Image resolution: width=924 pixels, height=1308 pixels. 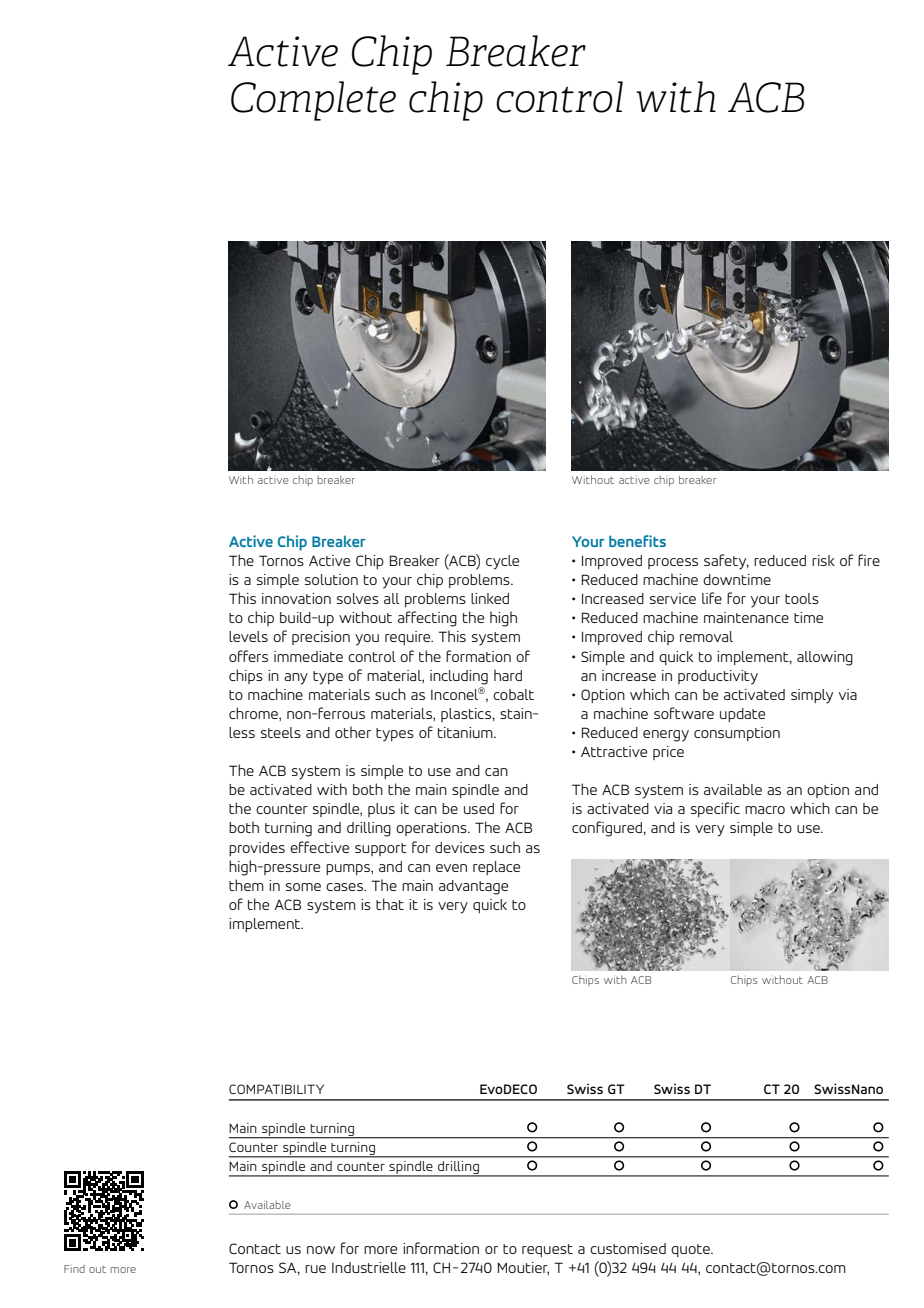 I want to click on cycle, so click(x=502, y=562).
